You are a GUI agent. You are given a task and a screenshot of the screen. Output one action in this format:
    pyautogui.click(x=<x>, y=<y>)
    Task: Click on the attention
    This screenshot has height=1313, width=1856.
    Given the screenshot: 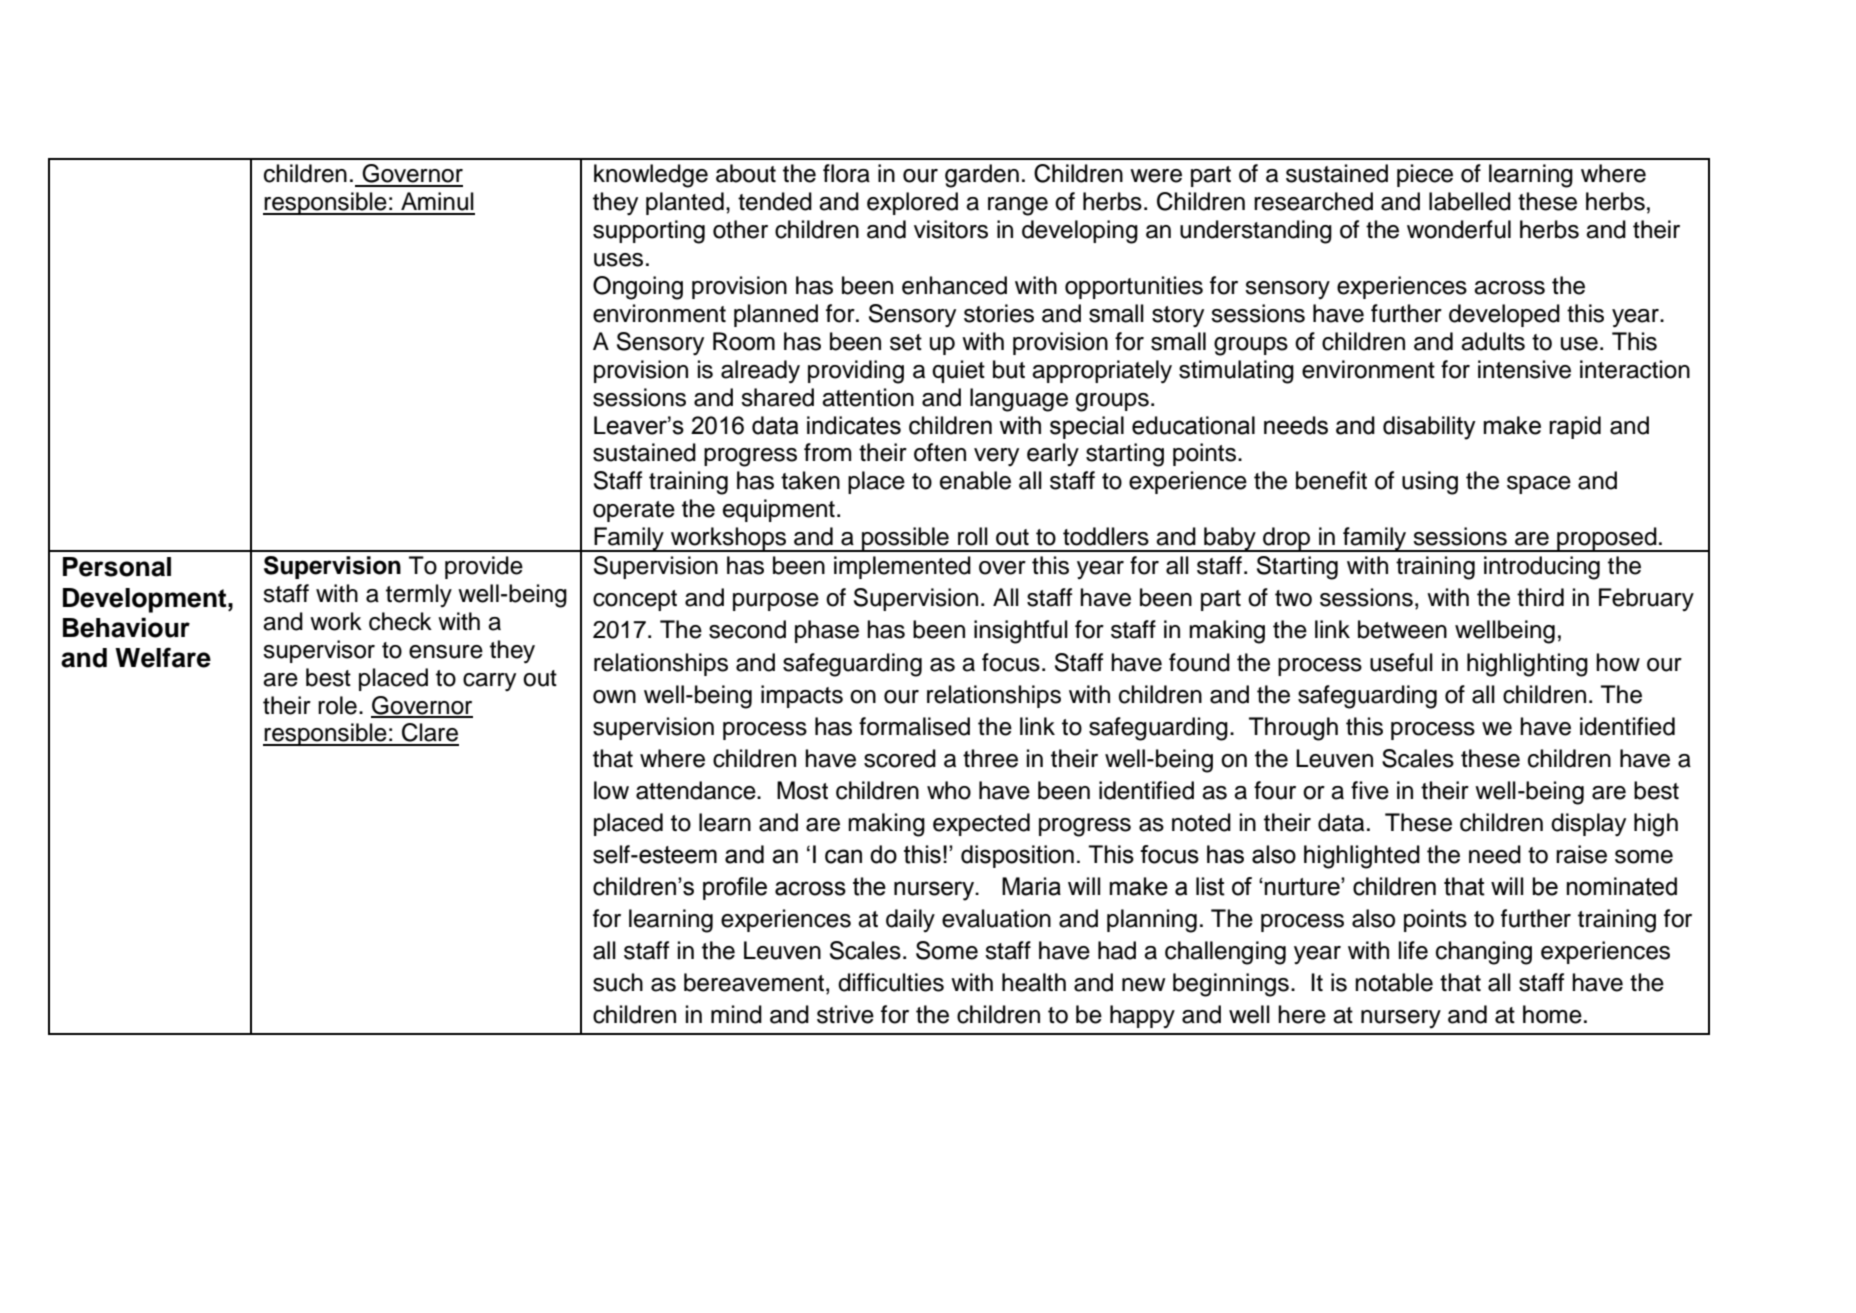 What is the action you would take?
    pyautogui.click(x=868, y=397)
